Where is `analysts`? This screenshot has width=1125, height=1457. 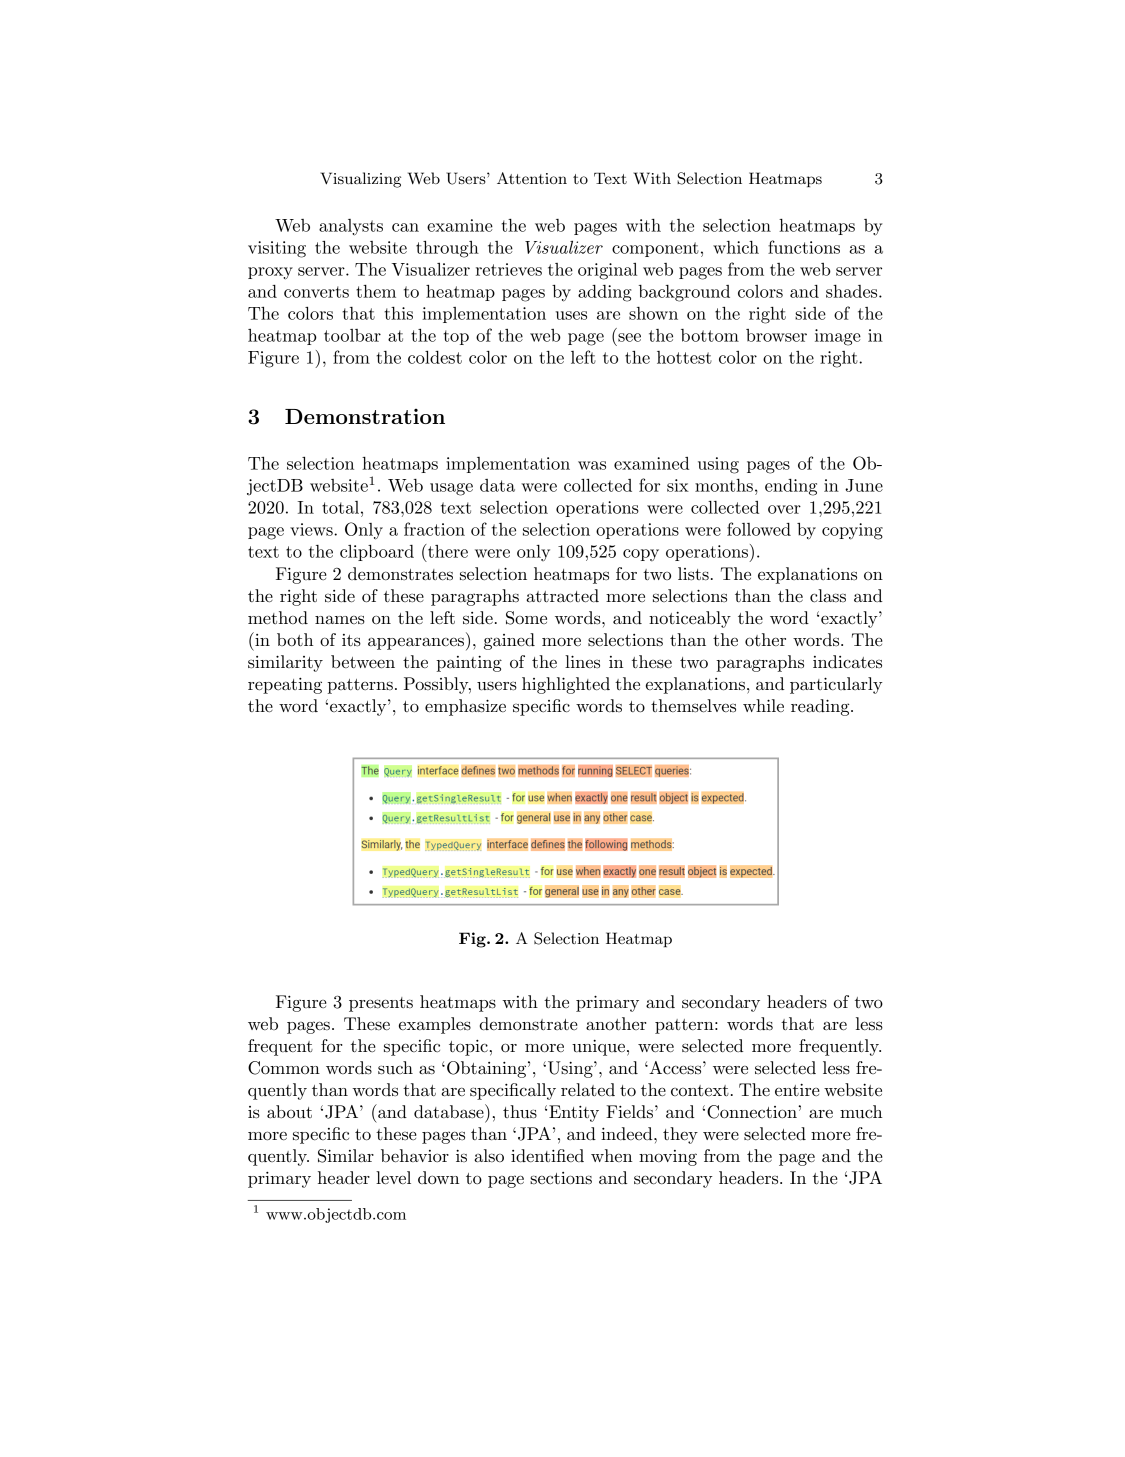
analysts is located at coordinates (351, 227).
